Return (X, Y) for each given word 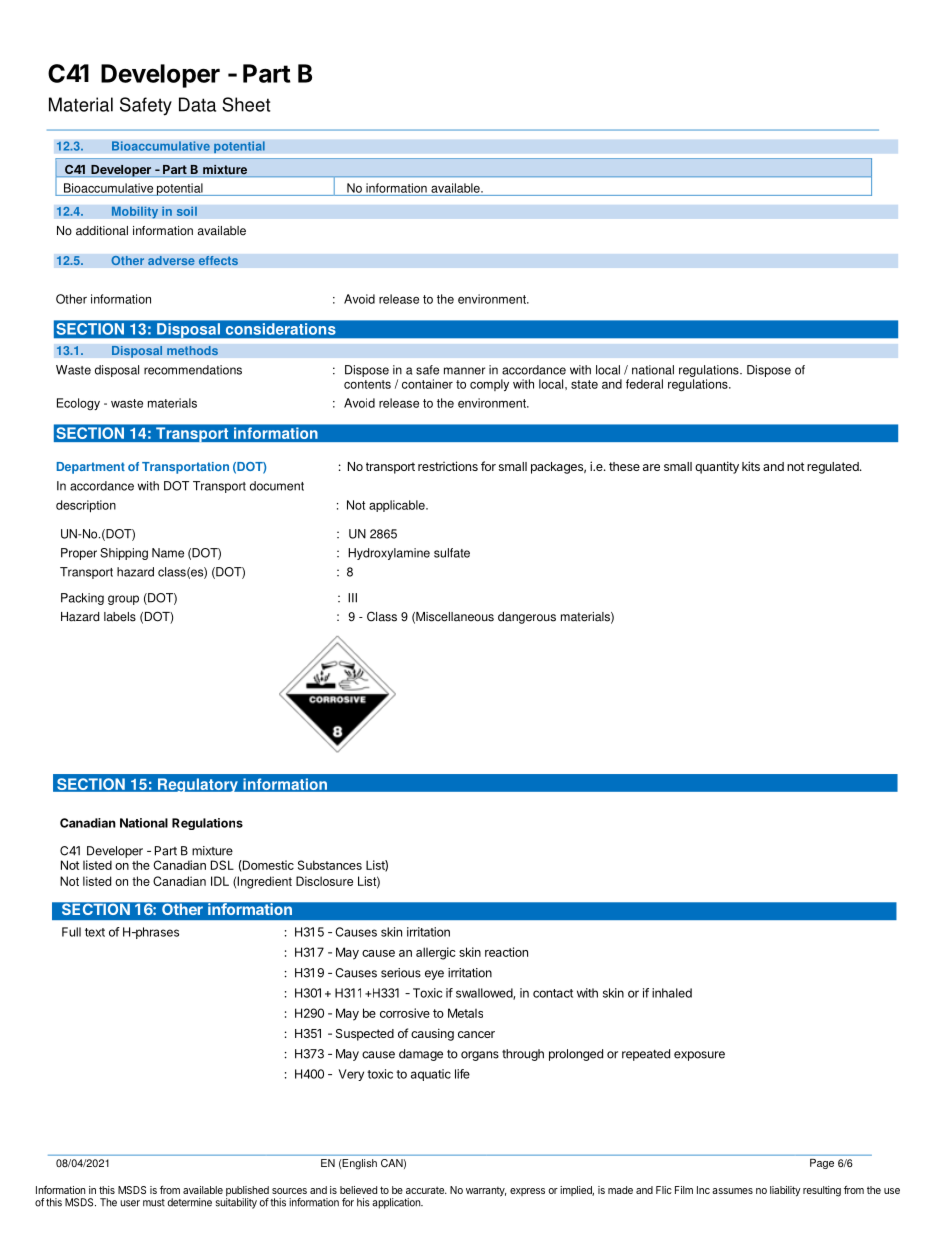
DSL (222, 865)
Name (168, 553)
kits (751, 466)
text (95, 932)
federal (644, 384)
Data (197, 104)
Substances (330, 865)
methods (192, 350)
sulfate (452, 553)
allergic (435, 953)
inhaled (672, 993)
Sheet (246, 104)
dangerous (527, 618)
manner (464, 371)
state (584, 384)
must (154, 1203)
